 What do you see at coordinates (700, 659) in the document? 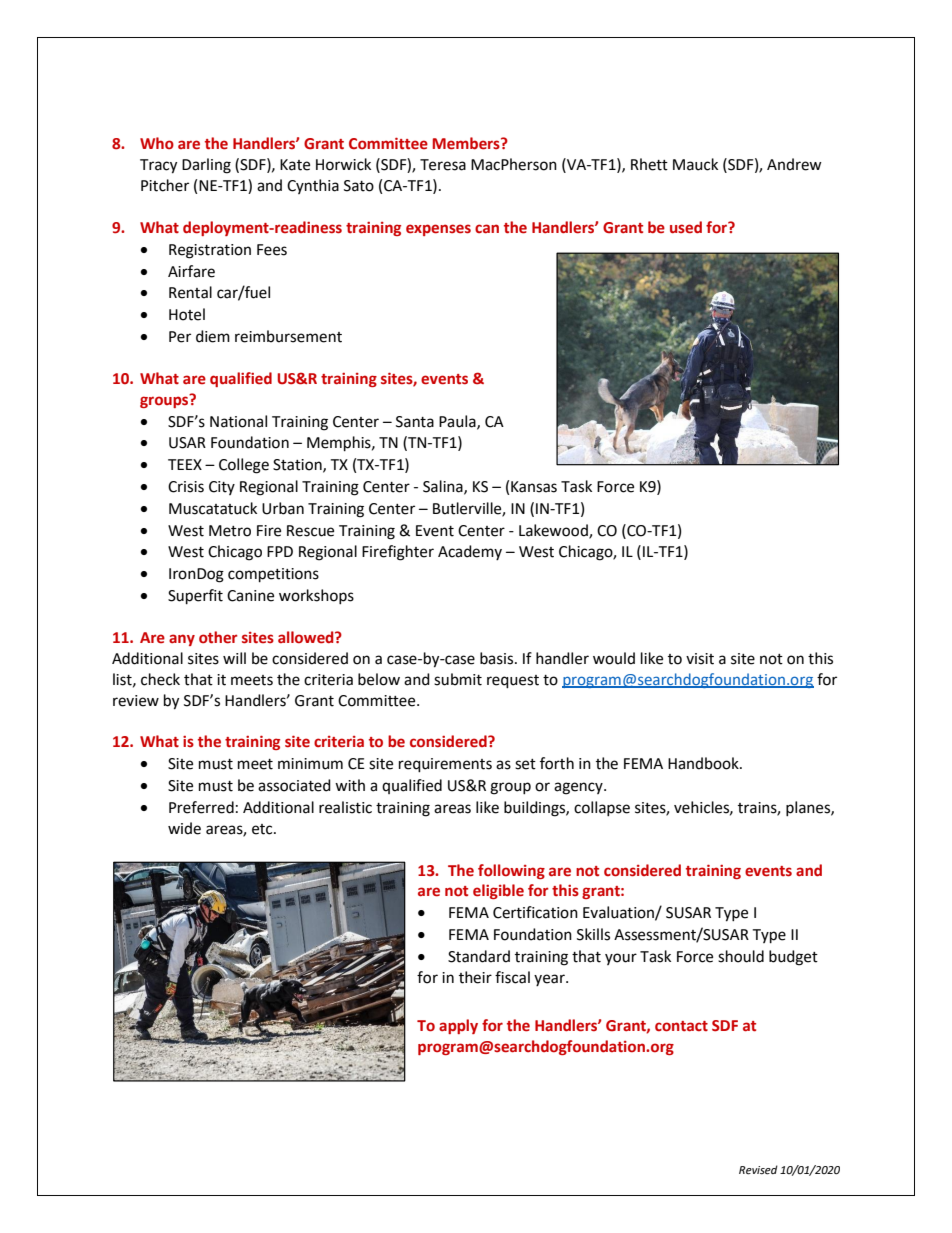
I see `visit` at bounding box center [700, 659].
